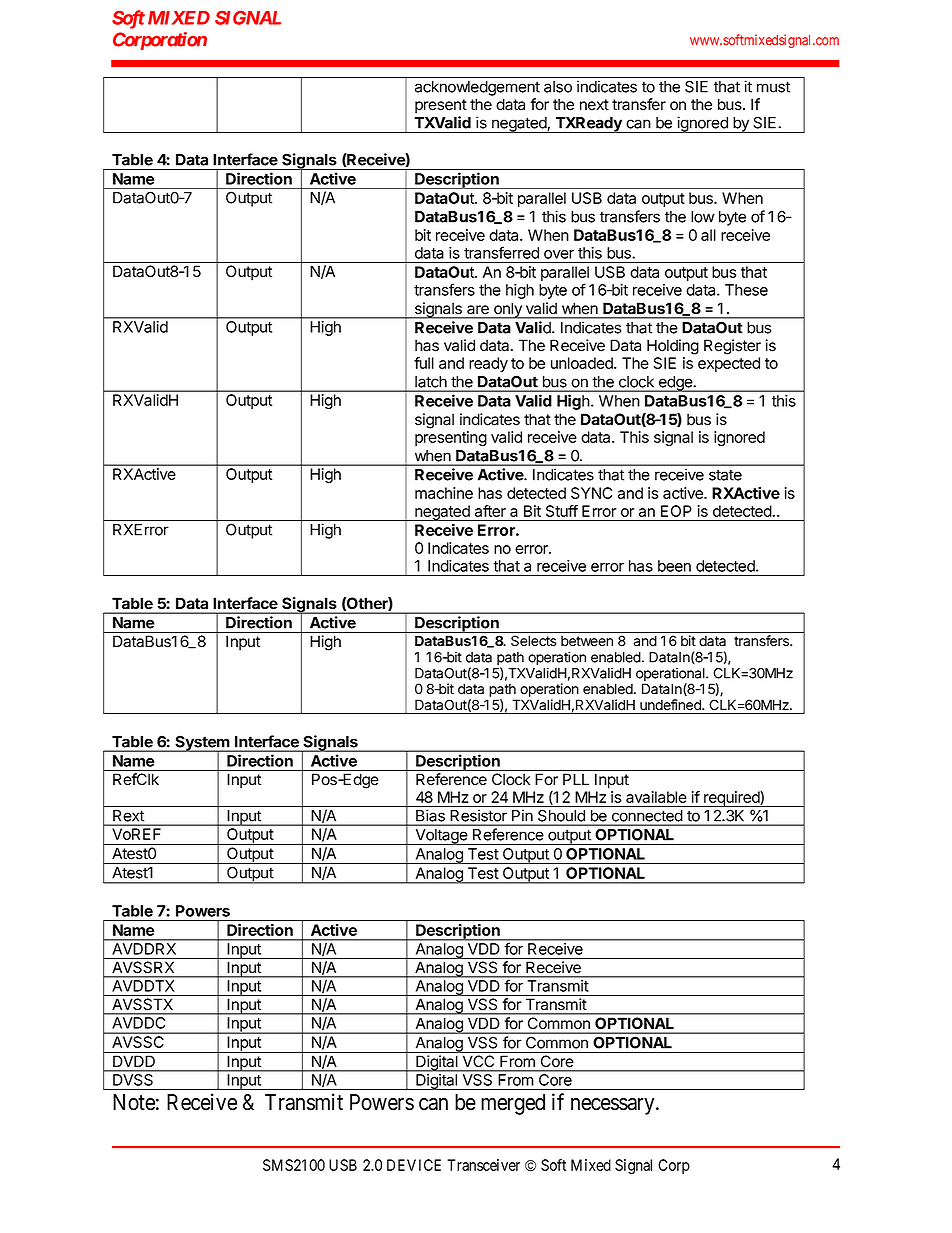 The width and height of the screenshot is (952, 1233). I want to click on state, so click(725, 475).
